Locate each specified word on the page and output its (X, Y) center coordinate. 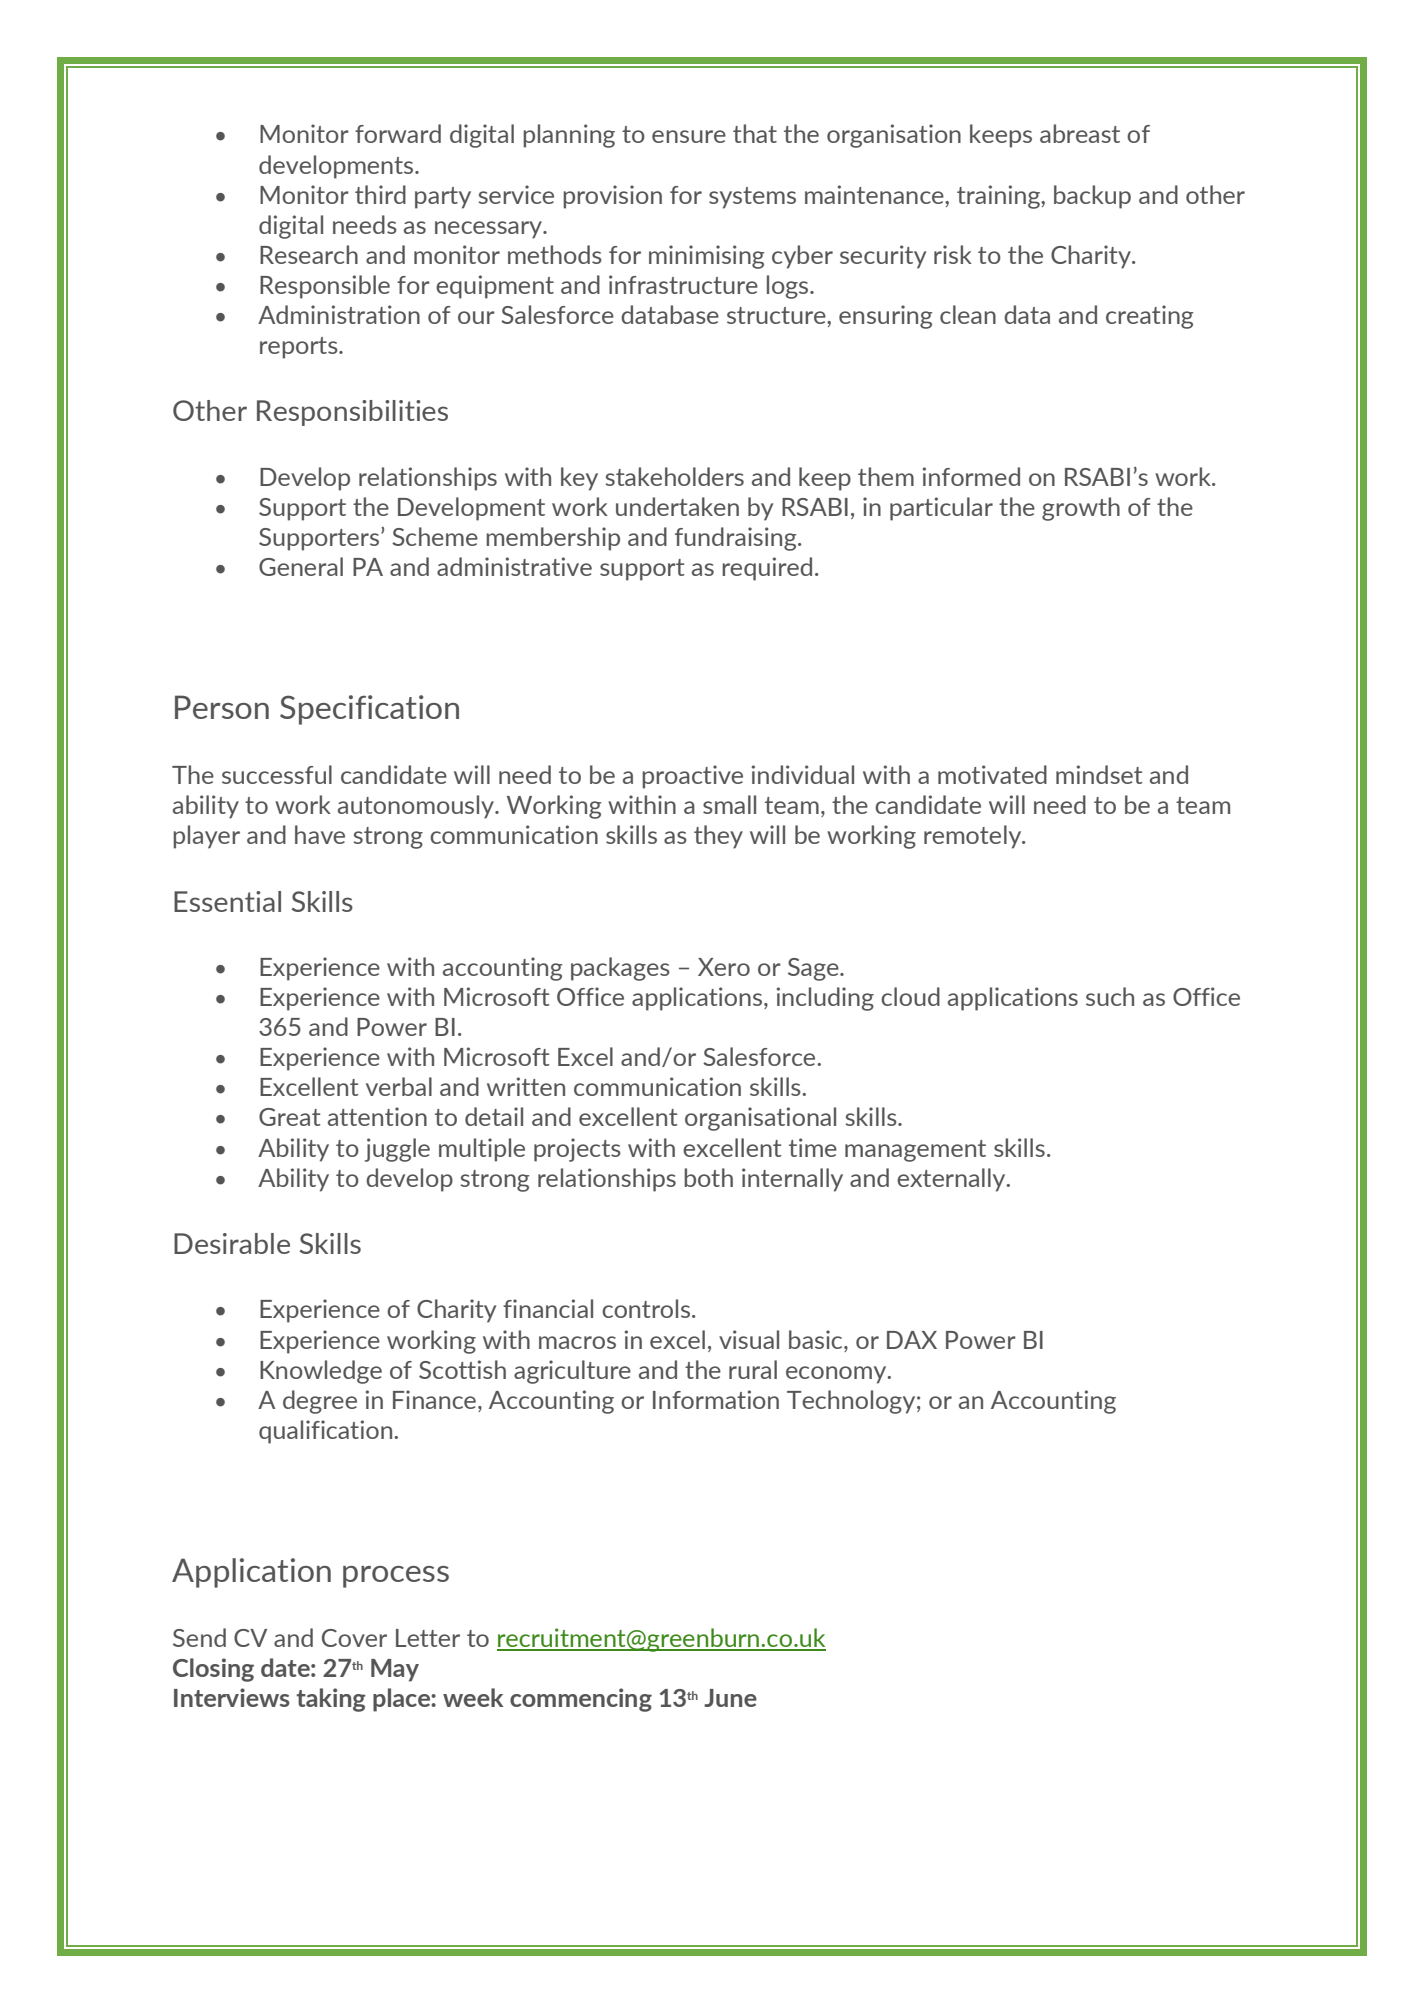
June (730, 1698)
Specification (369, 710)
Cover (354, 1638)
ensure (689, 136)
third (380, 194)
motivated (992, 774)
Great (289, 1117)
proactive (692, 777)
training (999, 197)
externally (952, 1180)
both (708, 1177)
